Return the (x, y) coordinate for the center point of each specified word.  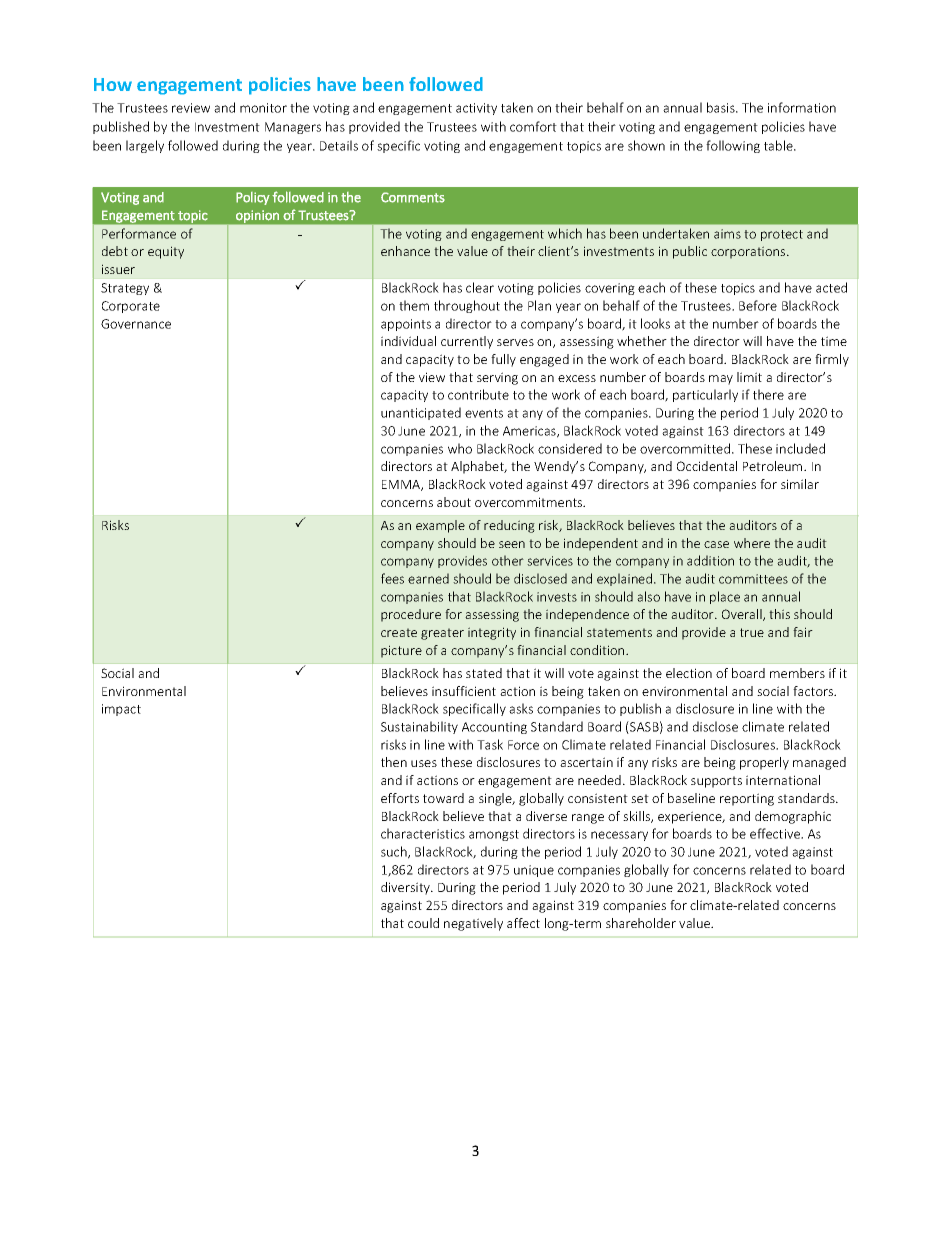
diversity (406, 888)
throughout (467, 306)
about (454, 502)
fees (392, 578)
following (733, 146)
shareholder (641, 923)
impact (121, 710)
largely (145, 146)
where (752, 543)
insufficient (464, 691)
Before (758, 305)
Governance (136, 324)
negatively (473, 924)
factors (814, 691)
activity (476, 109)
